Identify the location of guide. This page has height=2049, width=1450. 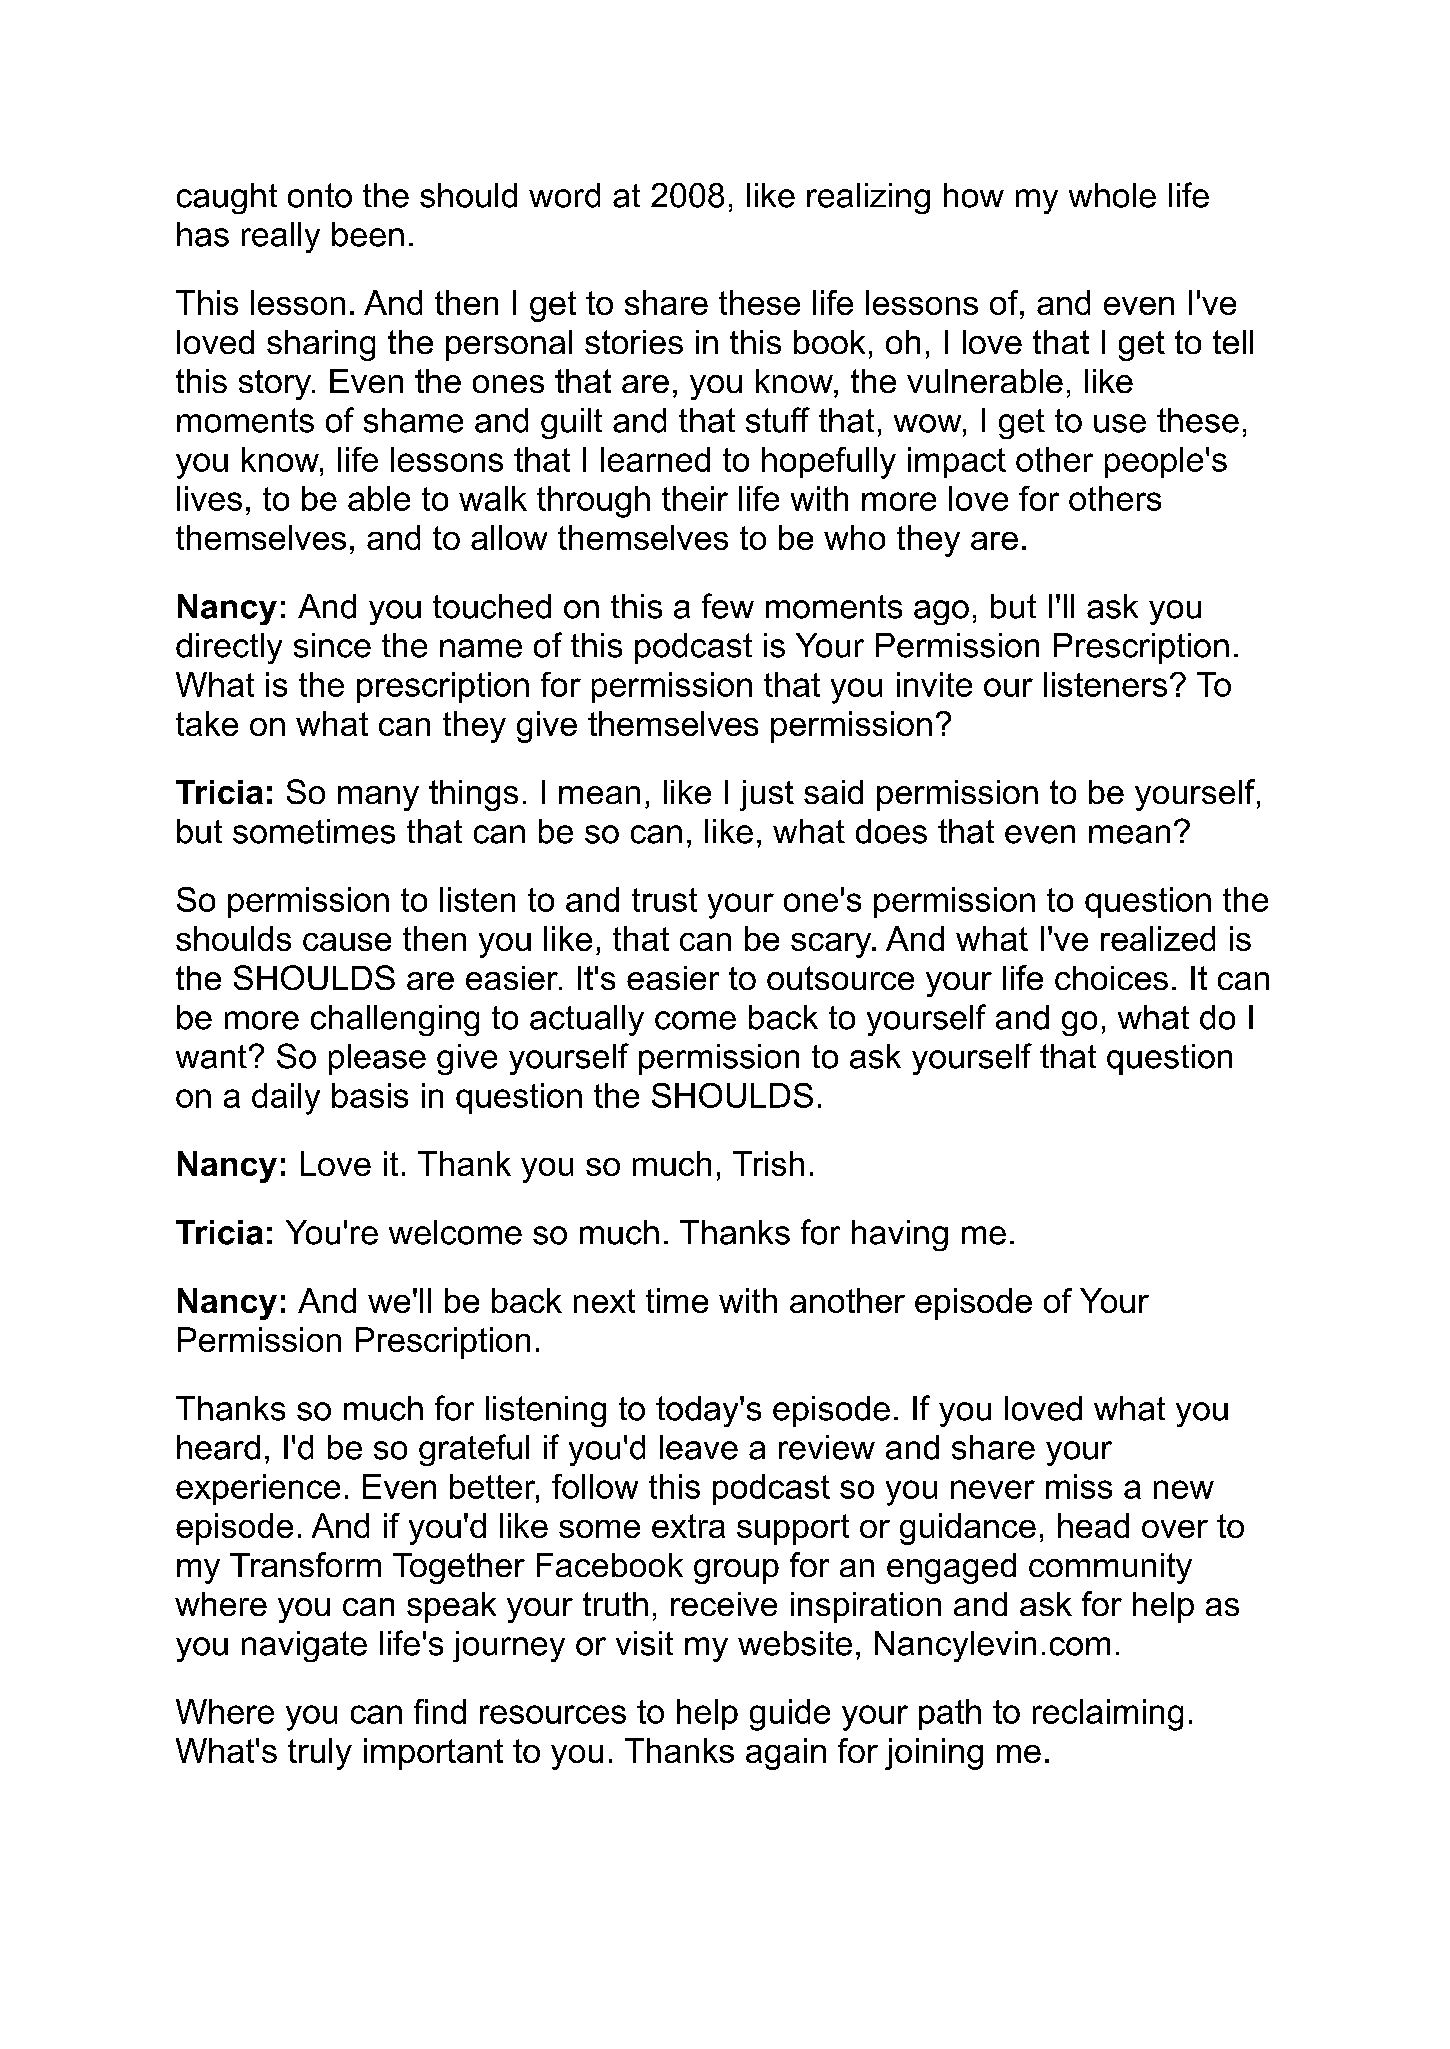
(790, 1715).
